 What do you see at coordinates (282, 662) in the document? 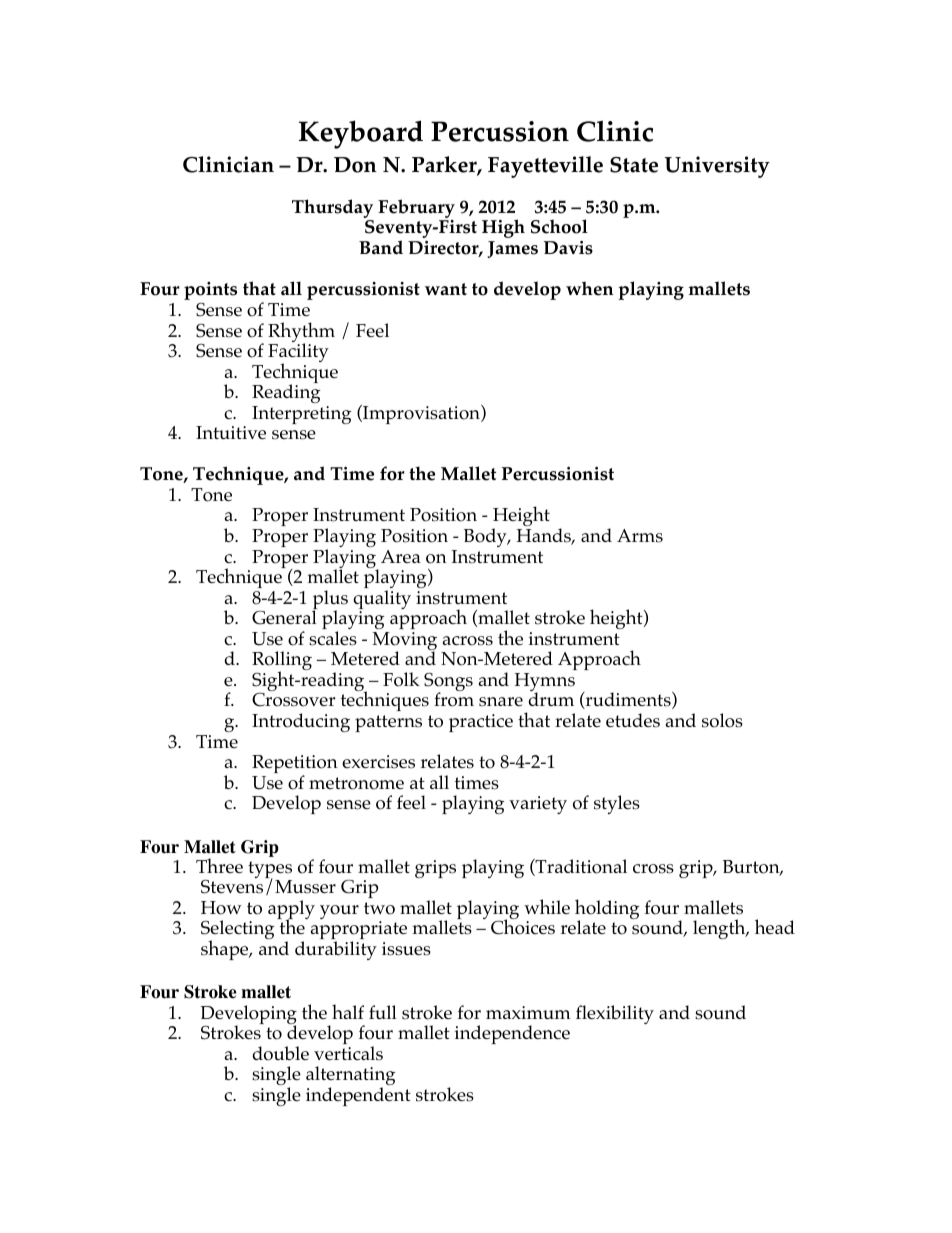
I see `Rolling` at bounding box center [282, 662].
